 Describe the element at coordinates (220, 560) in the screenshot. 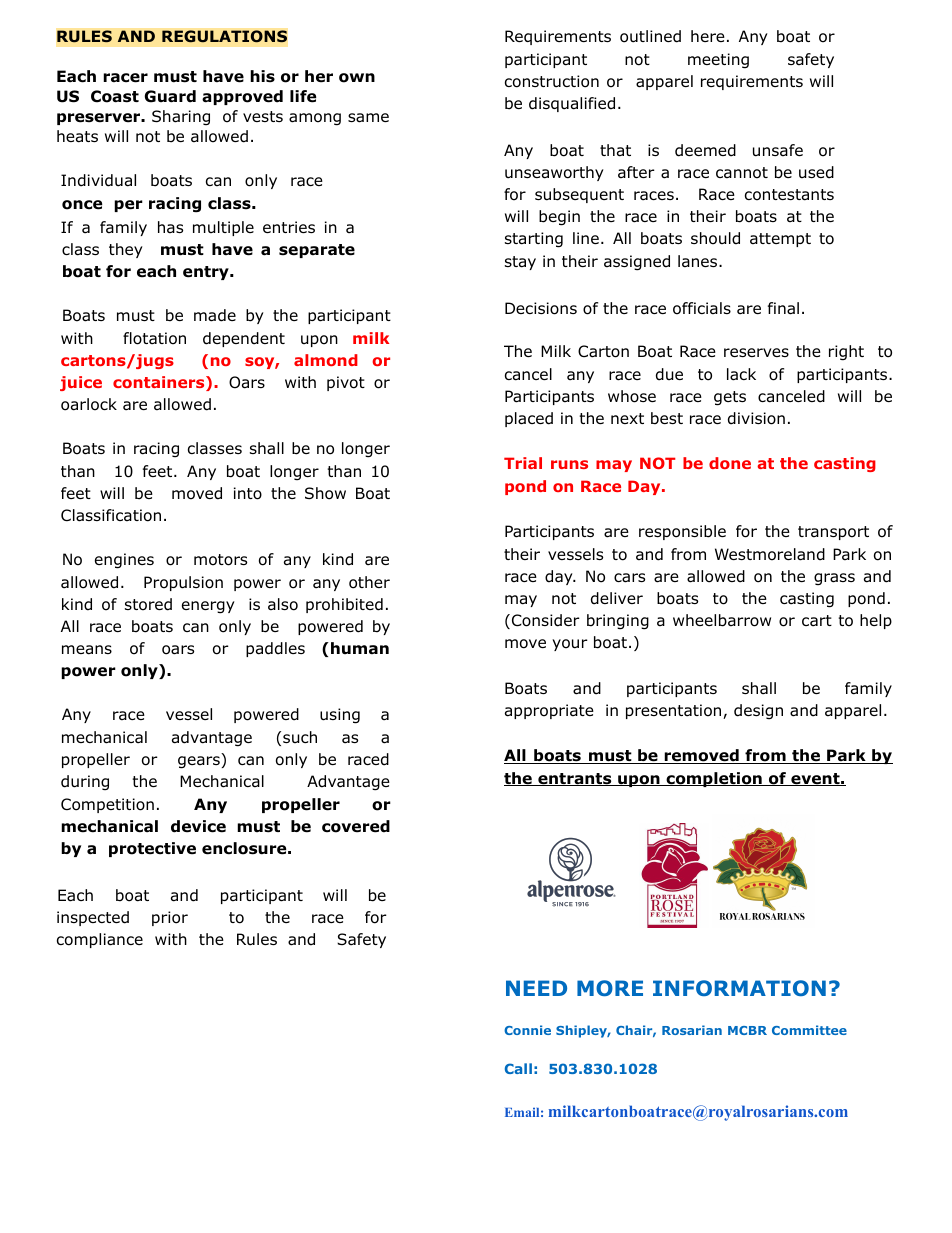

I see `motors` at that location.
